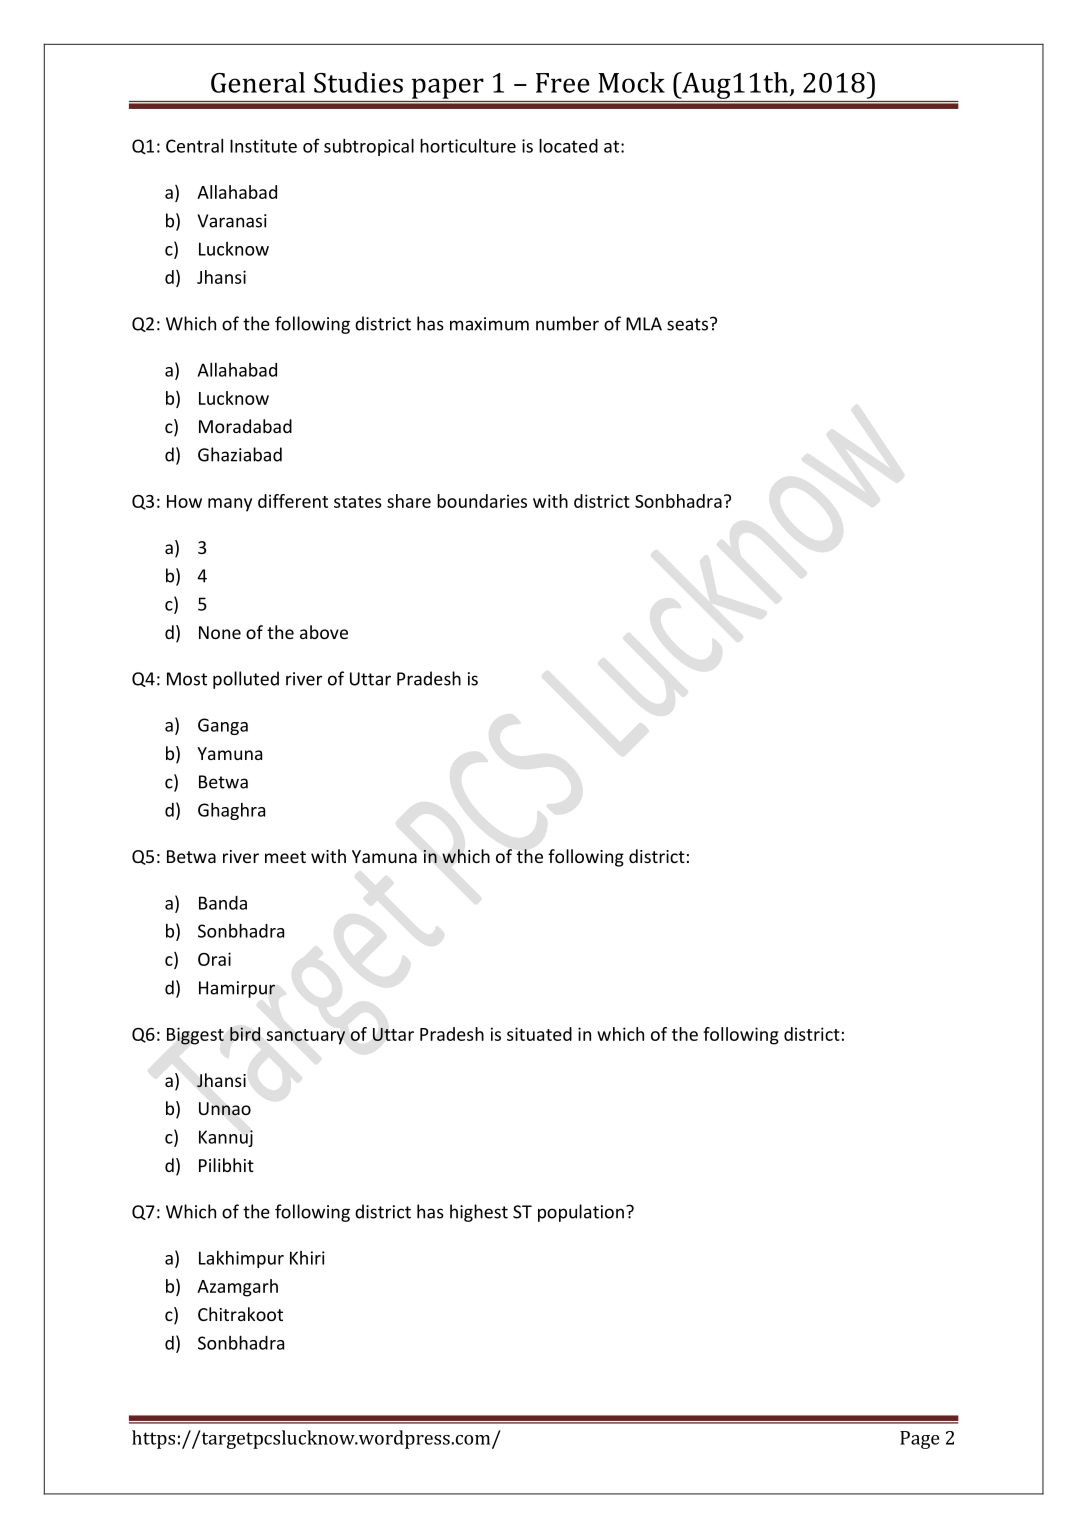  Describe the element at coordinates (479, 1213) in the page. I see `highest` at that location.
